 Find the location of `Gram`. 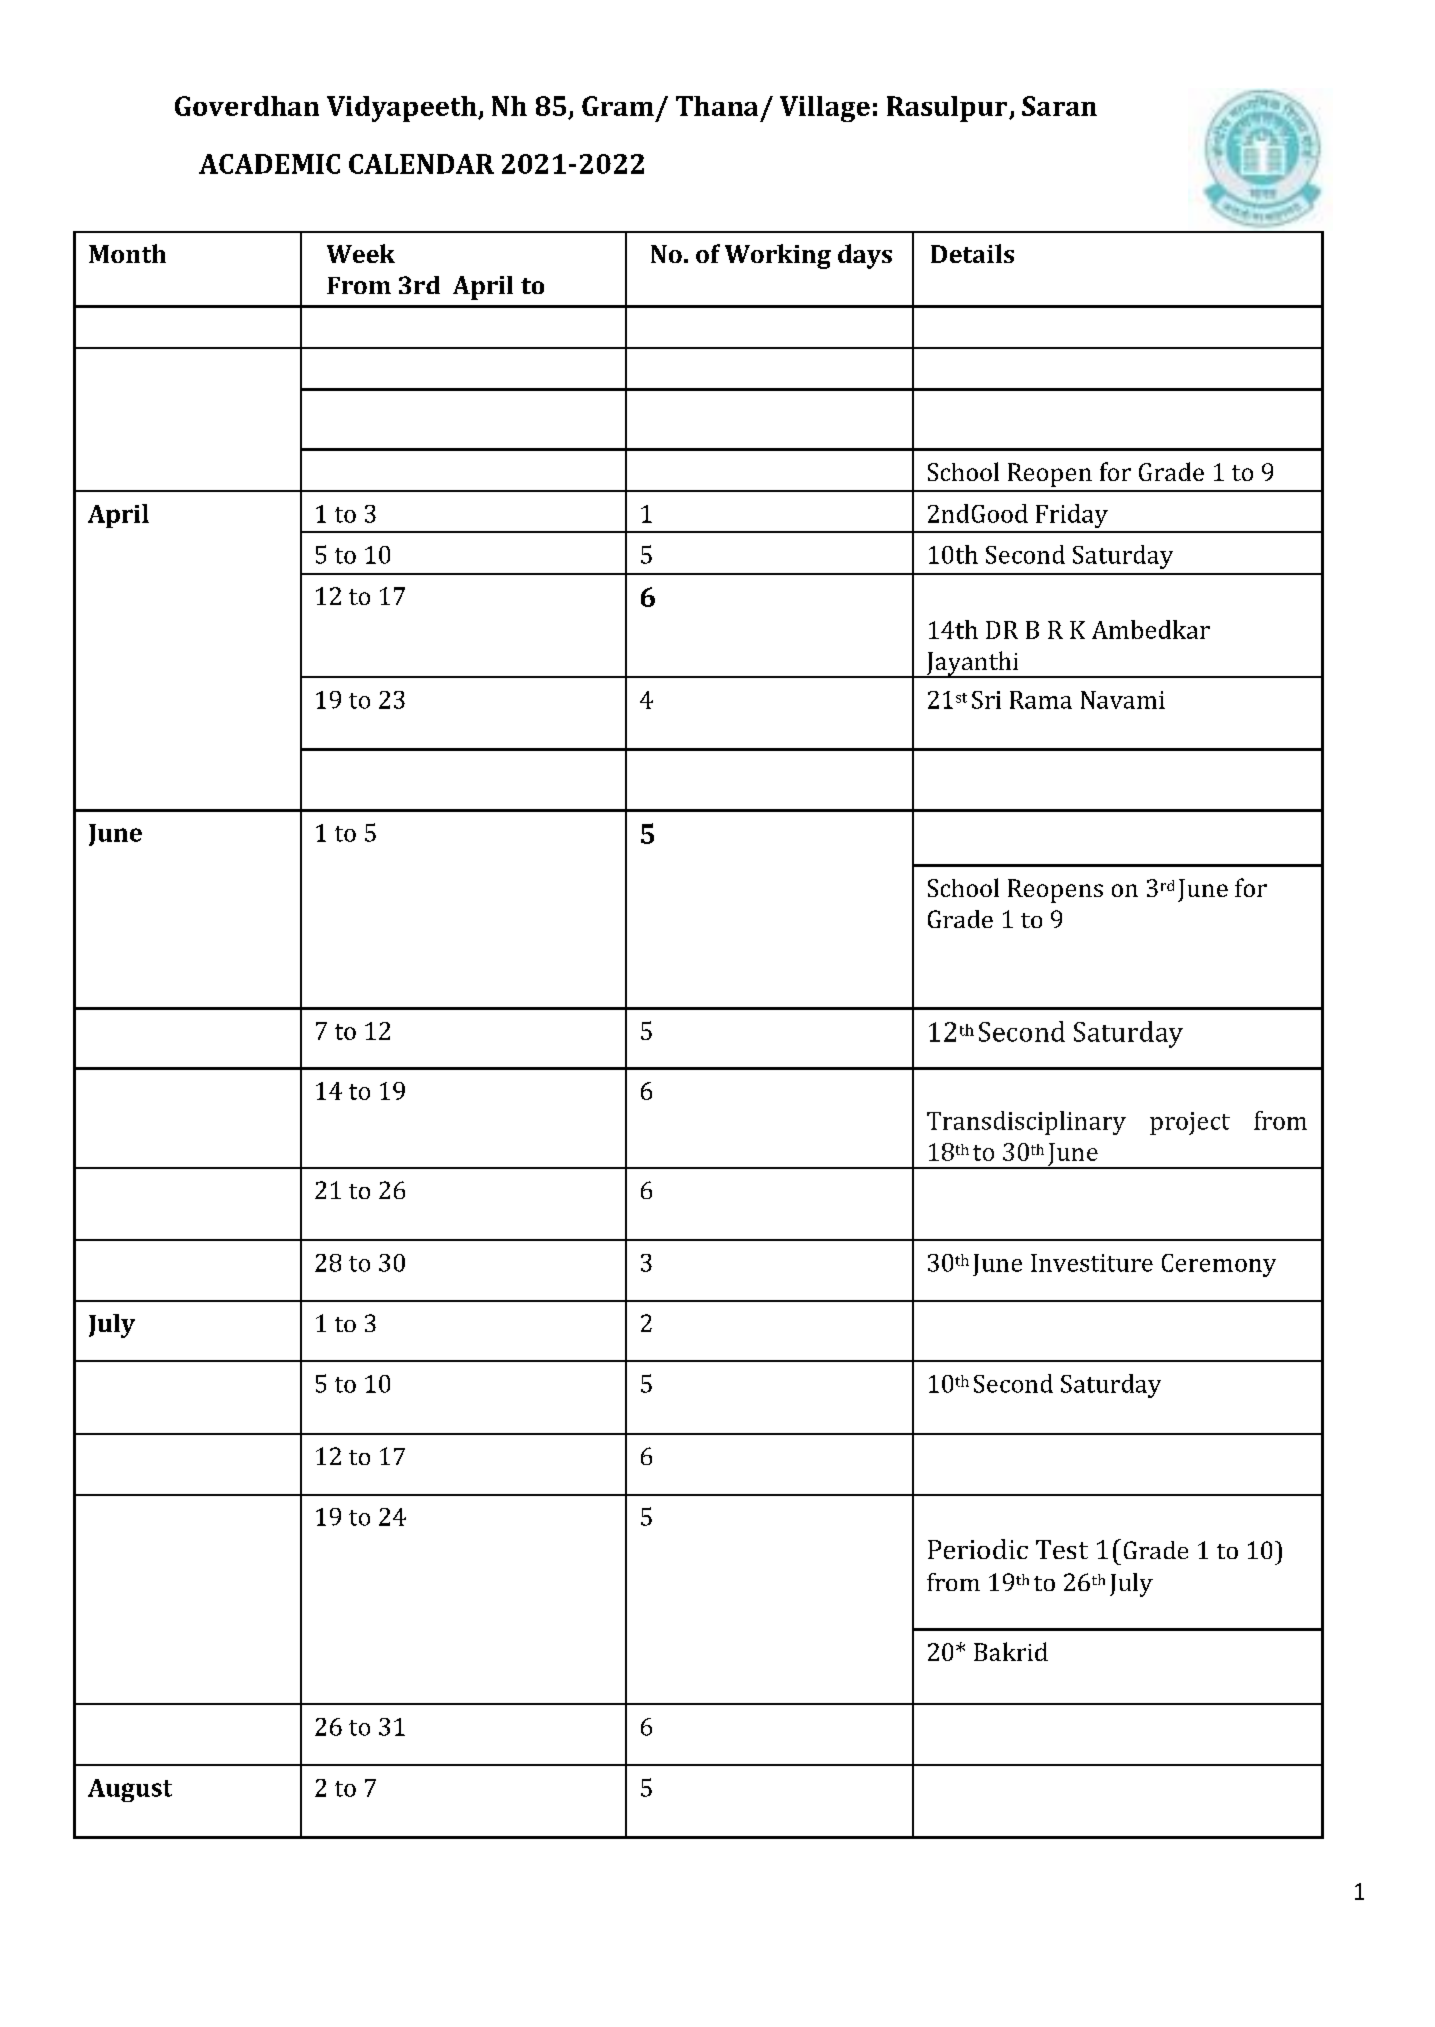

Gram is located at coordinates (618, 106).
